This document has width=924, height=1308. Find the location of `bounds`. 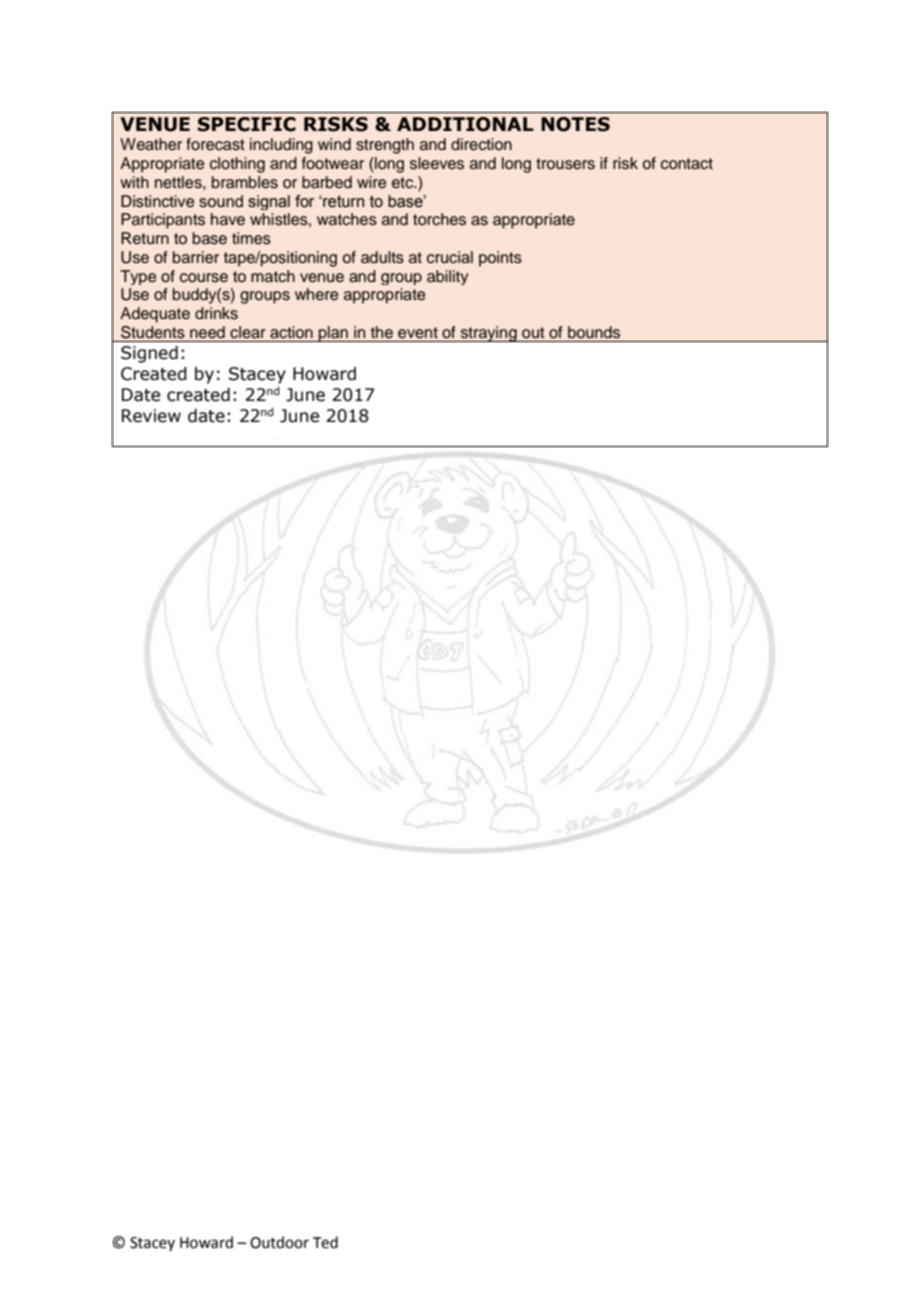

bounds is located at coordinates (594, 332).
